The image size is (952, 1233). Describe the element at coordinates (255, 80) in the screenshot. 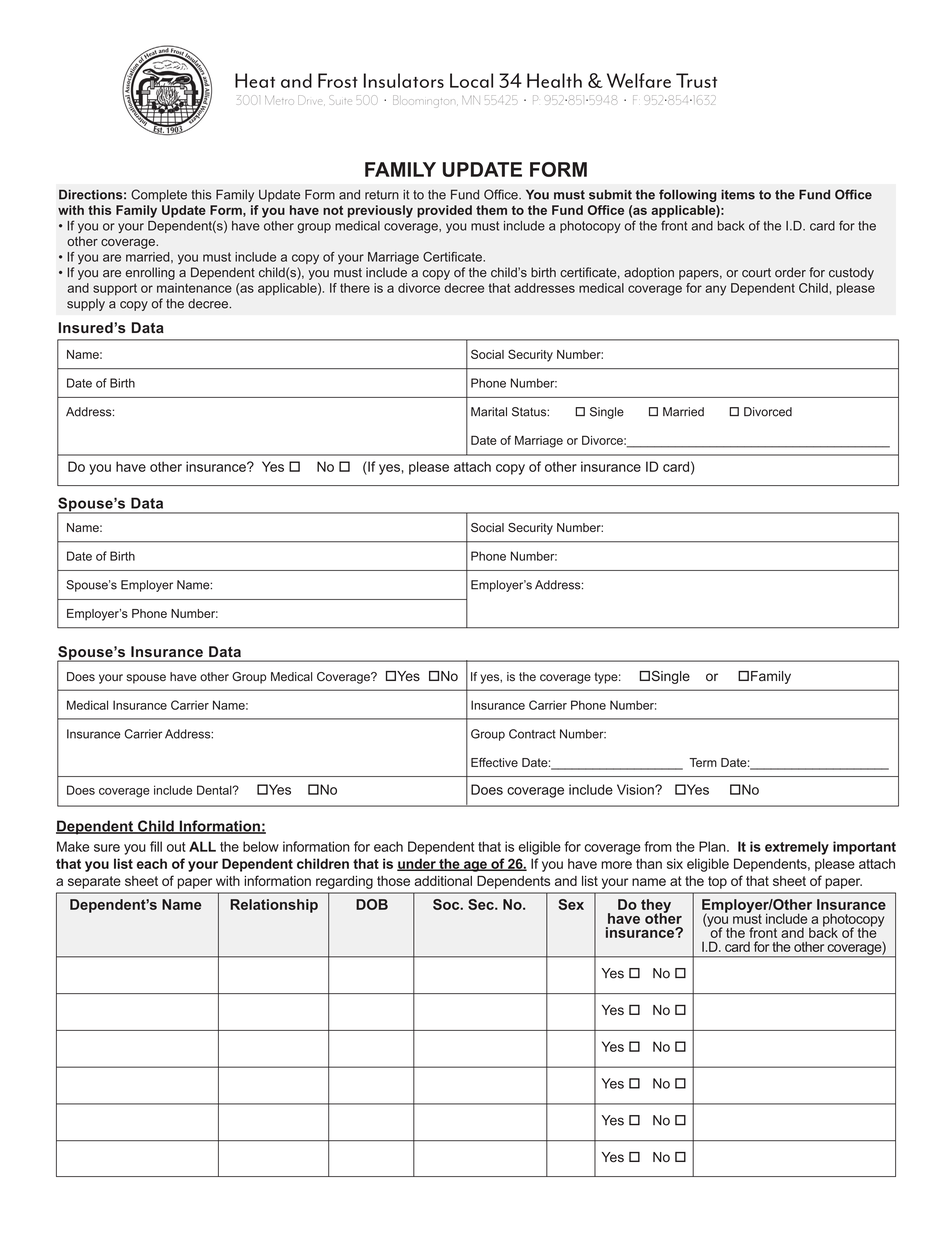

I see `Heat` at that location.
